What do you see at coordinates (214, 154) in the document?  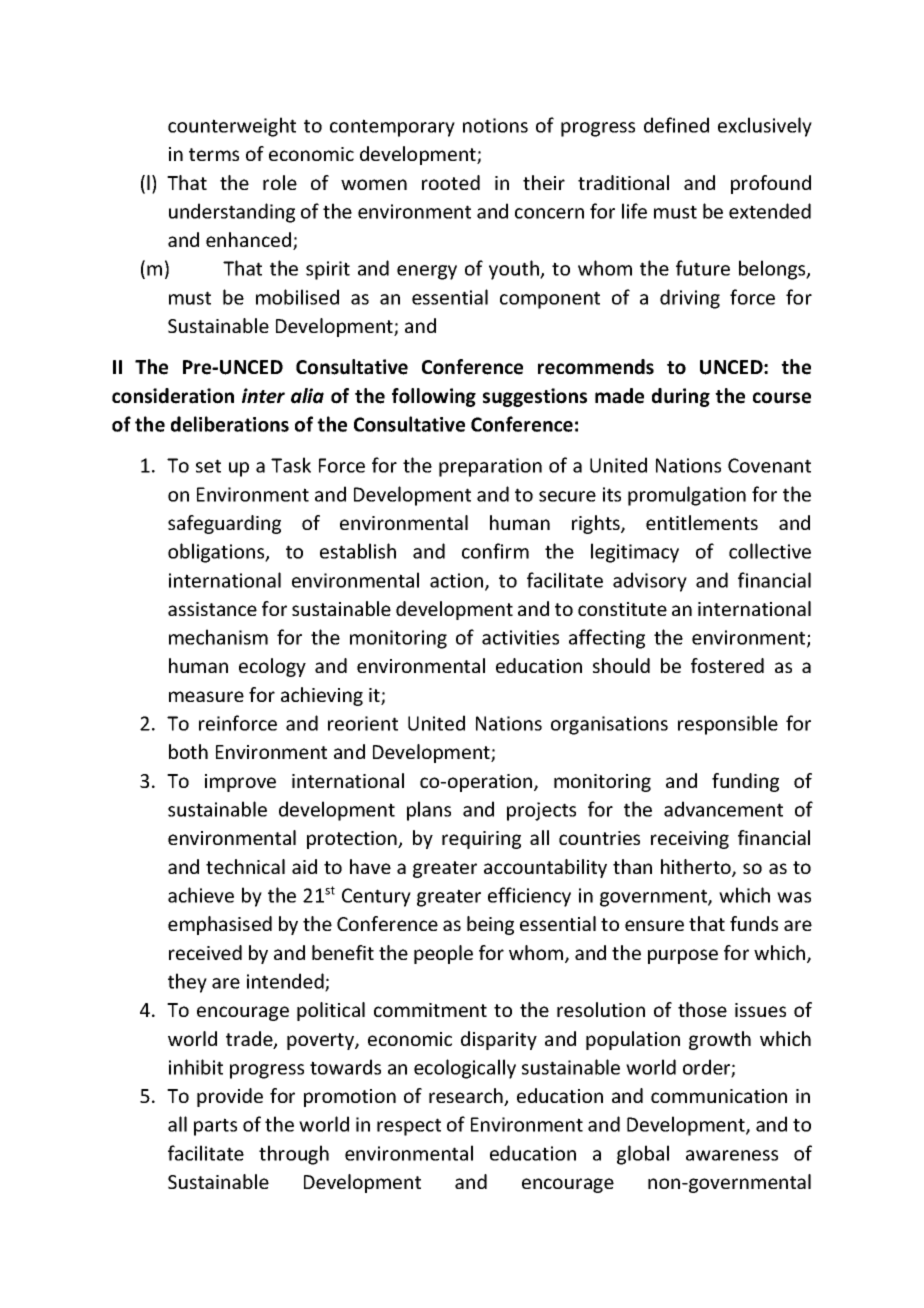 I see `terms` at bounding box center [214, 154].
